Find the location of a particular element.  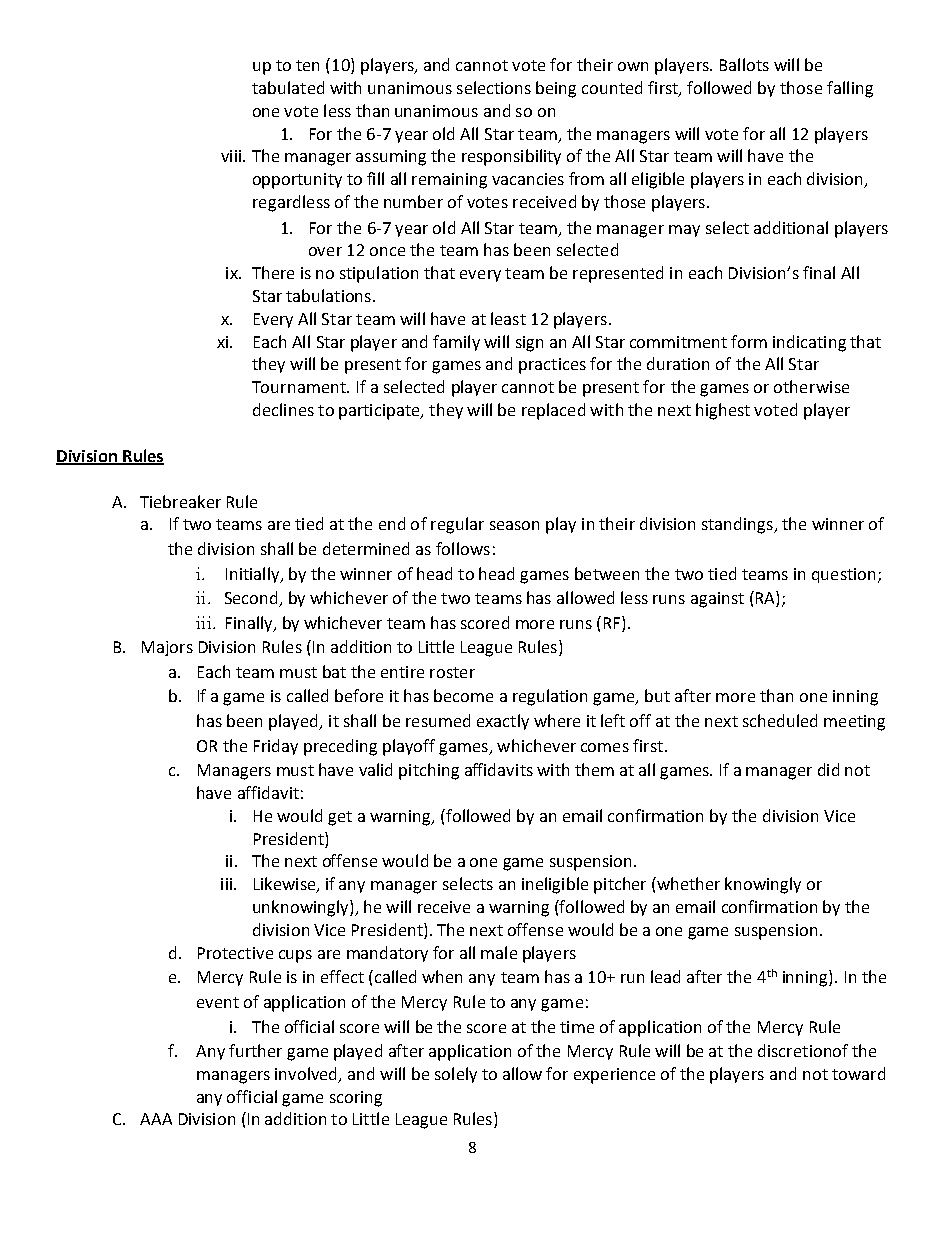

Likewise is located at coordinates (286, 885).
